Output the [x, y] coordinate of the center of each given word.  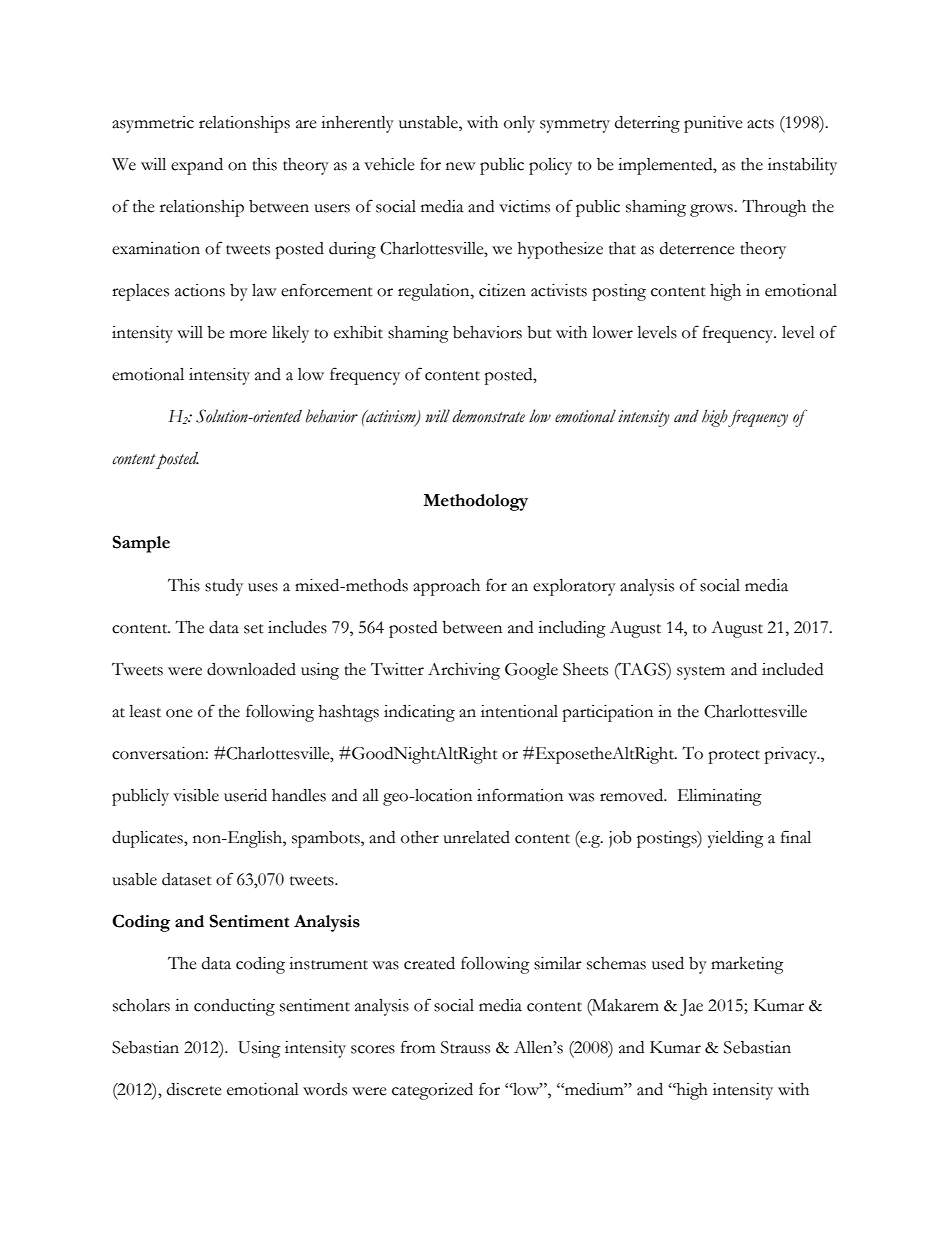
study [224, 587]
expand [197, 166]
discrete [194, 1089]
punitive [713, 124]
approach [446, 587]
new [460, 166]
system [701, 673]
